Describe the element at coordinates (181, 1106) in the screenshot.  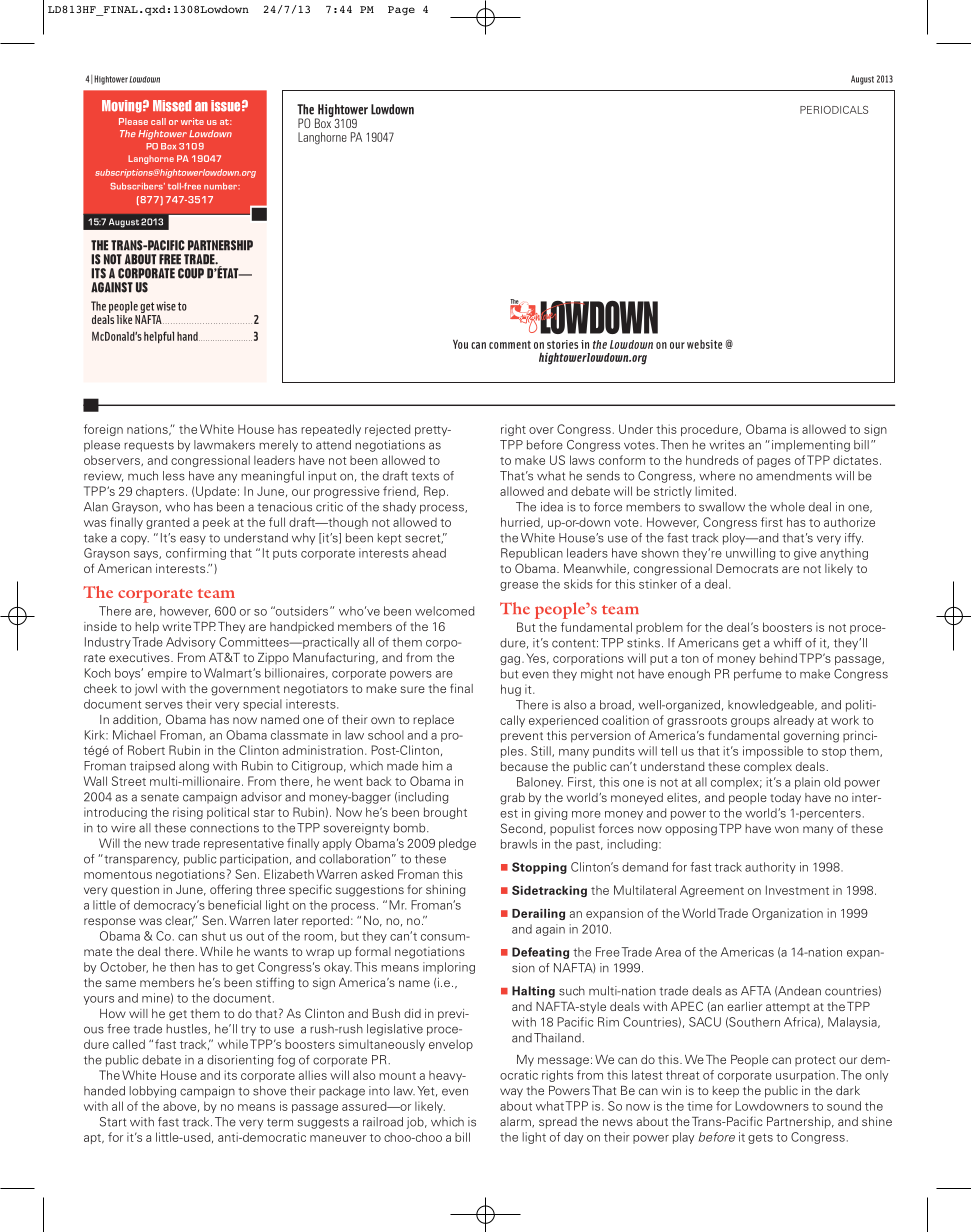
I see `above` at that location.
